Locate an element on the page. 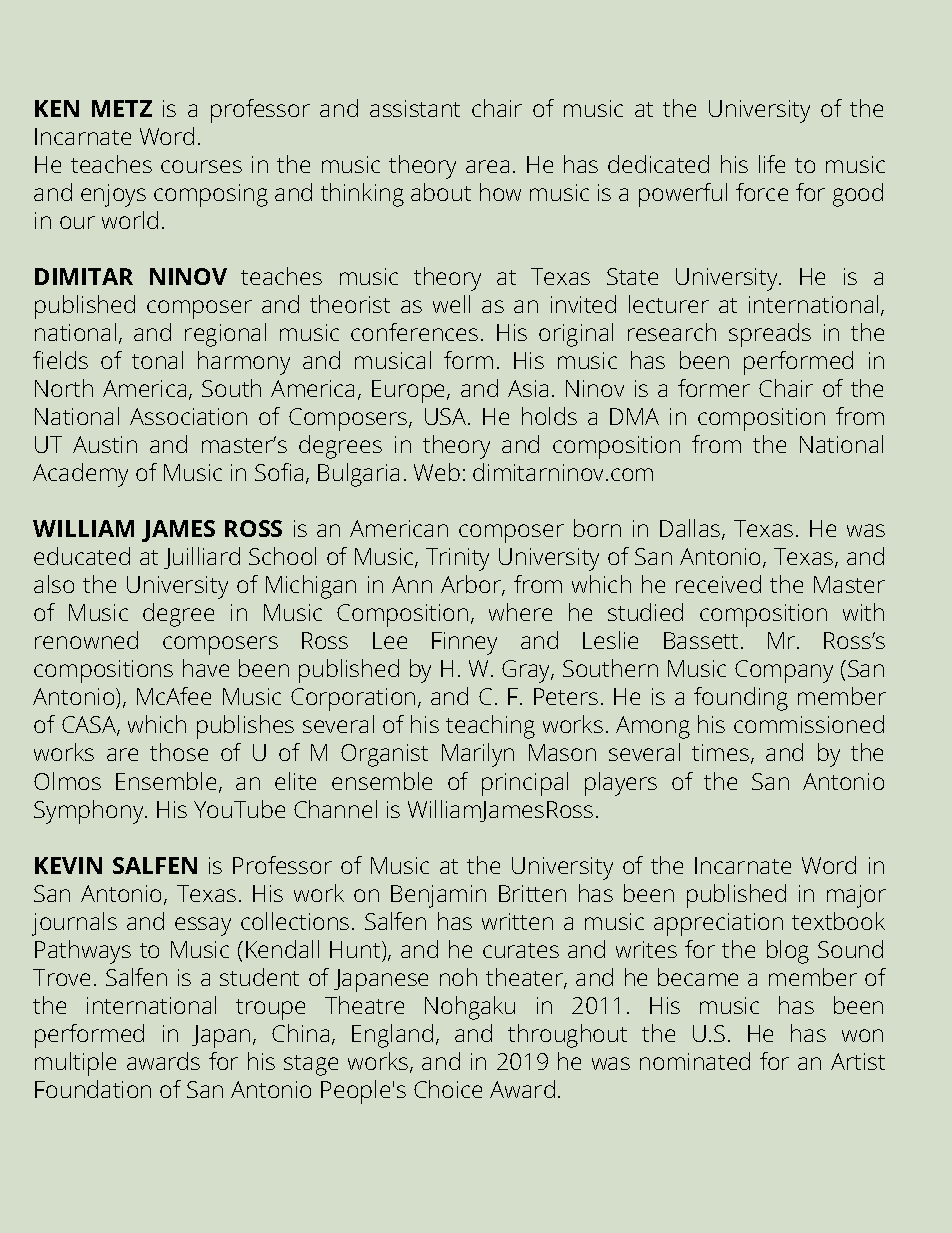 This page has width=952, height=1233. Europe is located at coordinates (410, 391).
